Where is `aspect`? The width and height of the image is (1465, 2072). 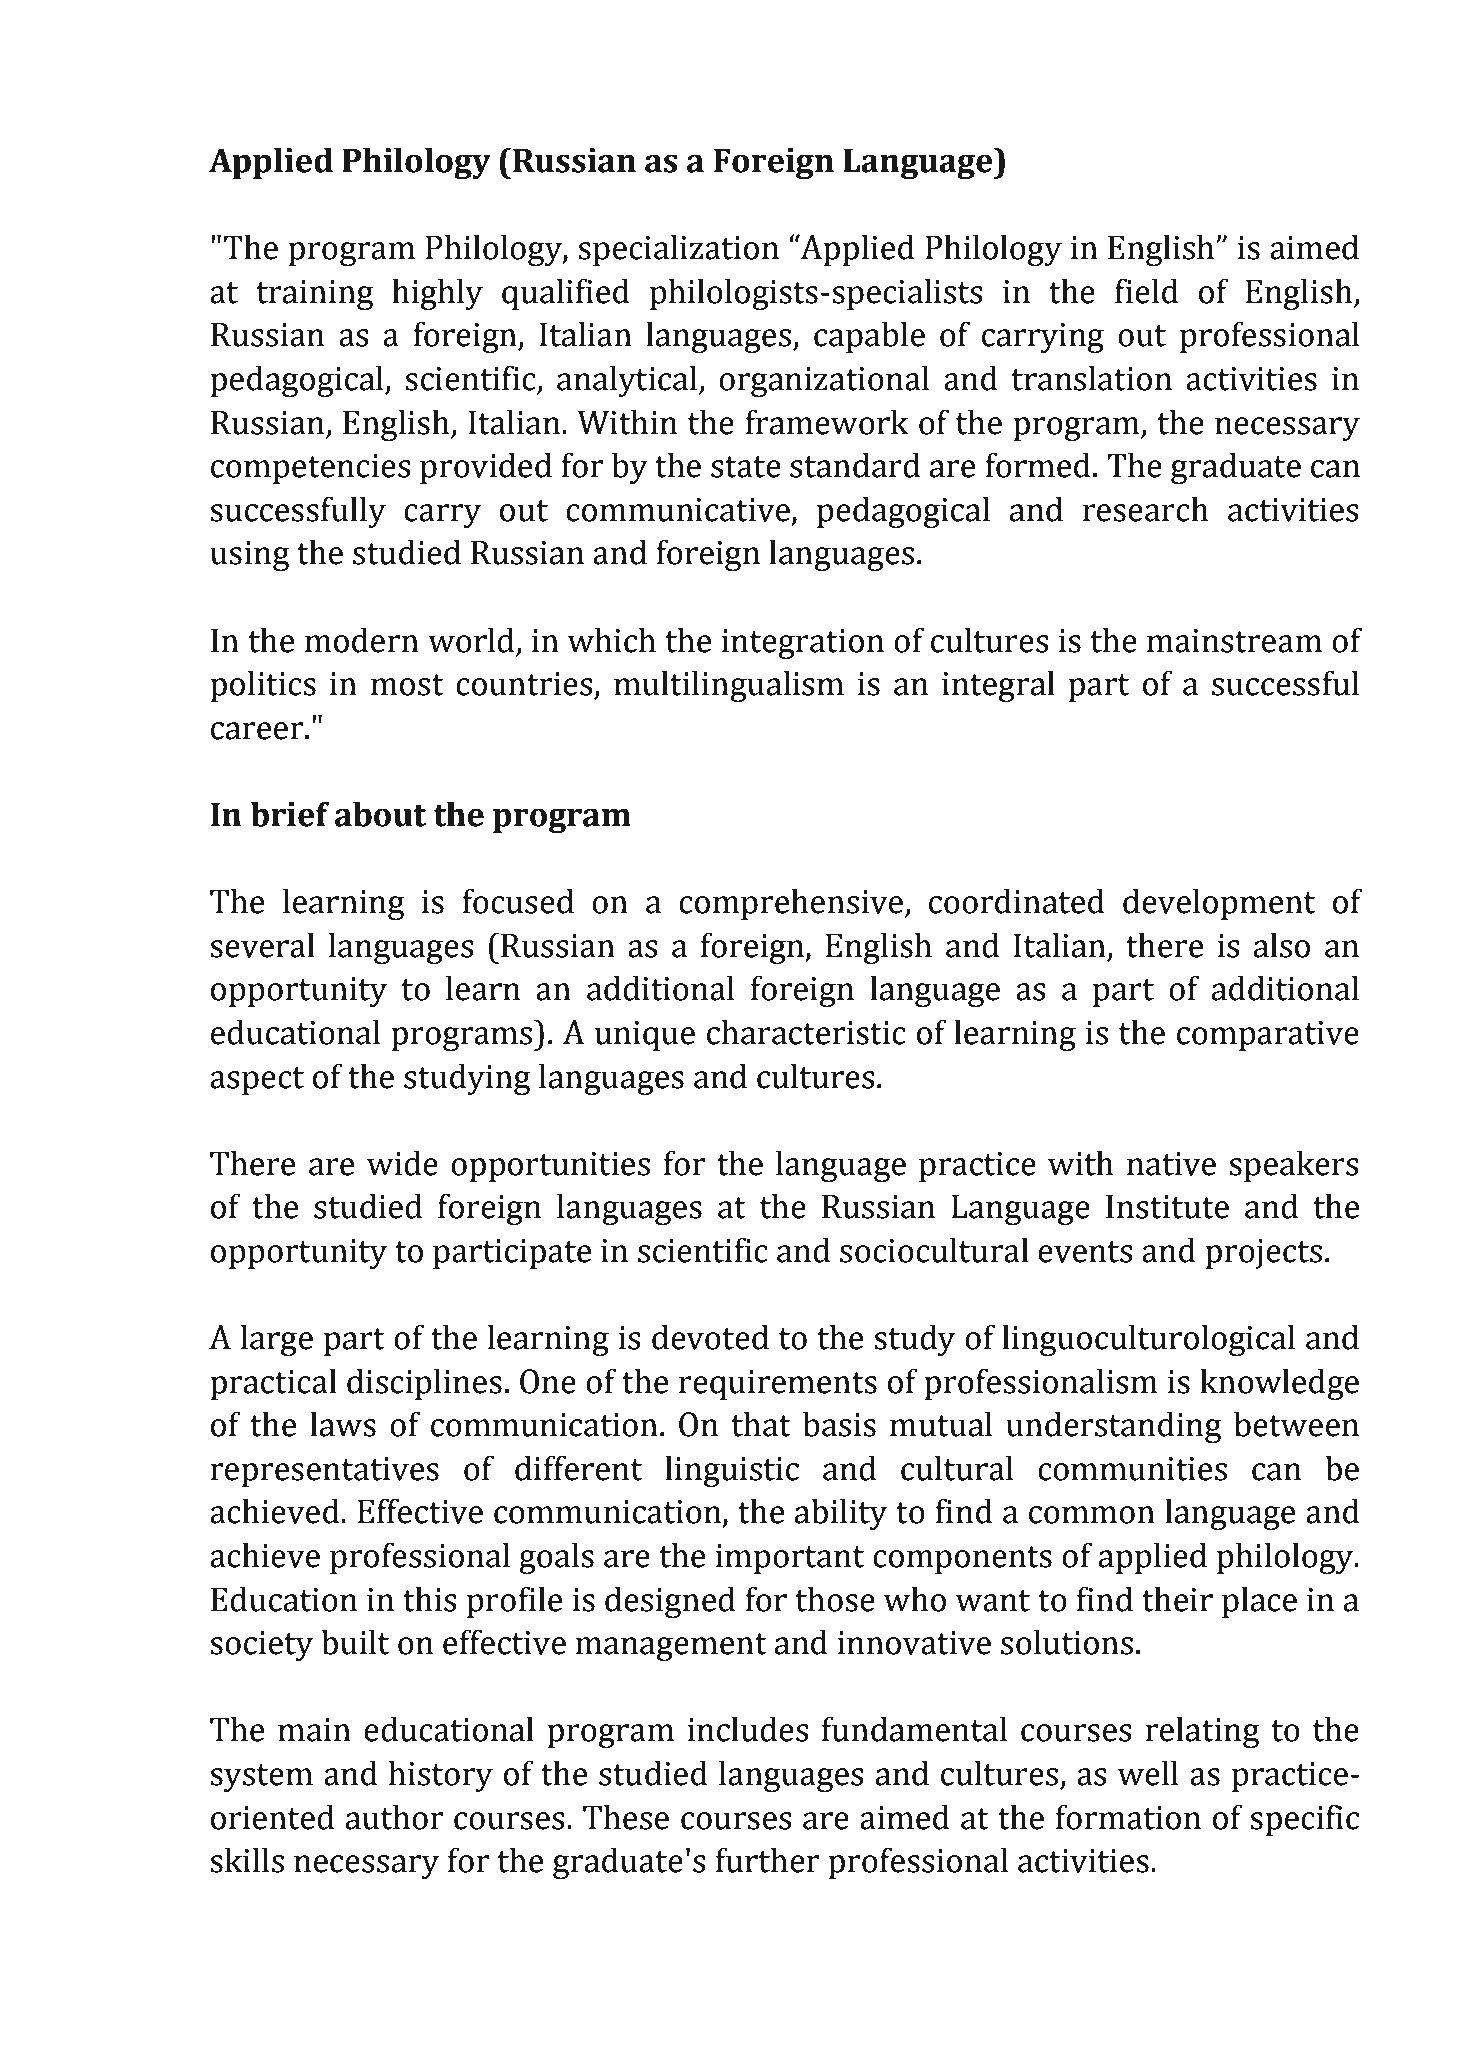
aspect is located at coordinates (257, 1081).
